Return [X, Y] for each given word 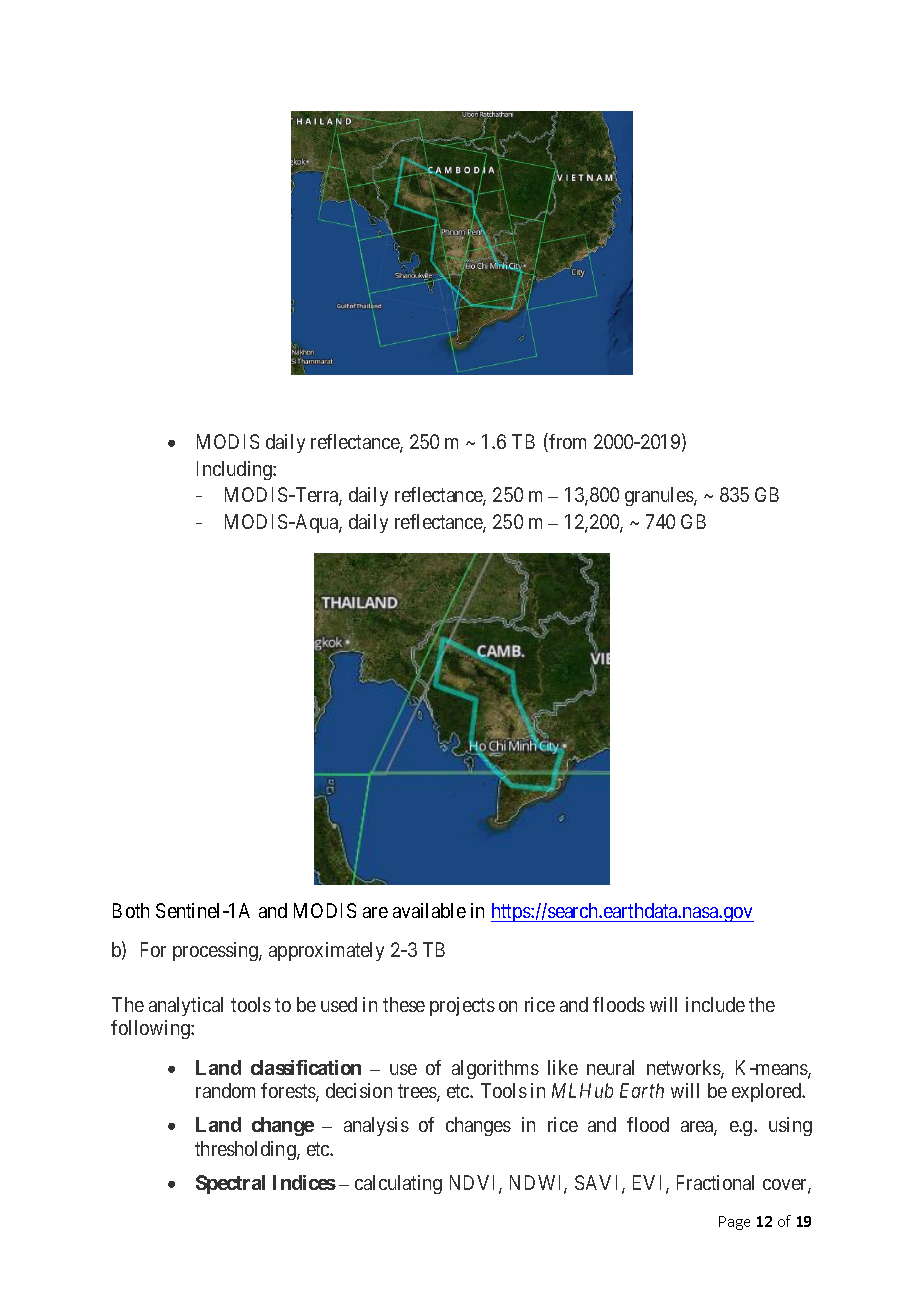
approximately [326, 951]
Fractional [715, 1182]
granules [660, 496]
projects [462, 1006]
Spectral [230, 1184]
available [429, 910]
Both [131, 910]
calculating [398, 1184]
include [715, 1004]
